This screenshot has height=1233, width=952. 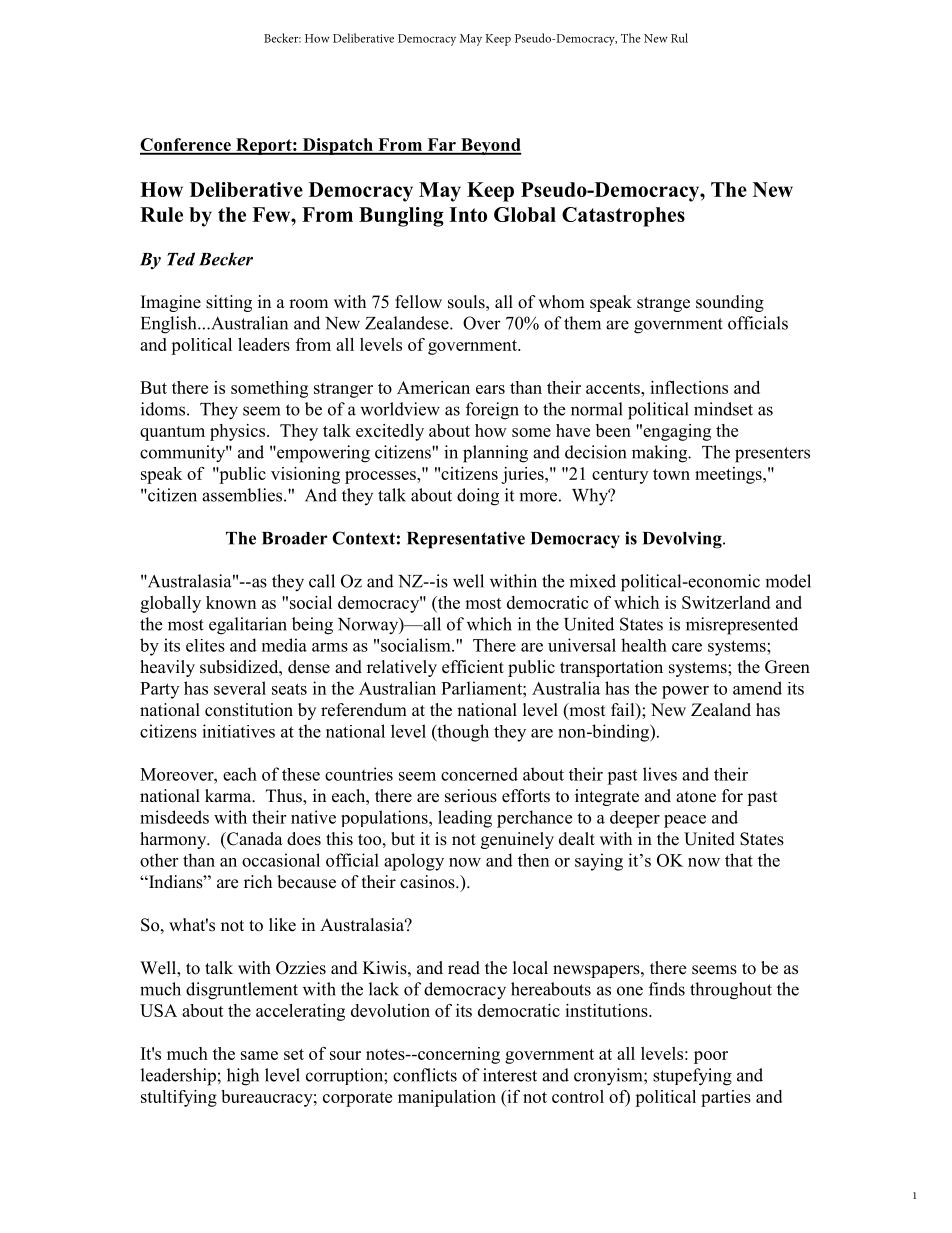 I want to click on poor, so click(x=711, y=1057).
